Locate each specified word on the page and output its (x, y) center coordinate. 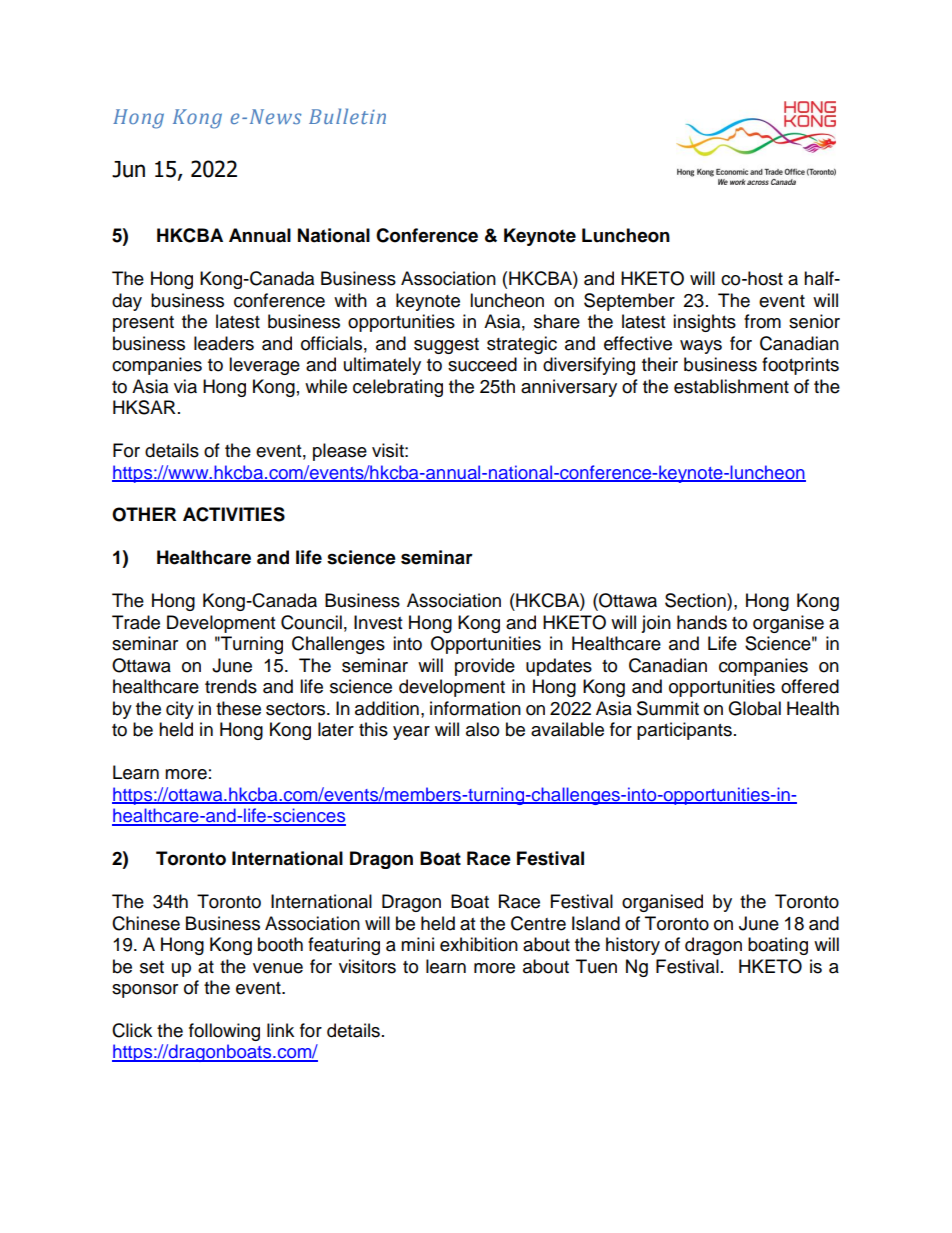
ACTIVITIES (234, 514)
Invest (378, 622)
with (350, 300)
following (224, 1032)
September (629, 302)
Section (696, 600)
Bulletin (347, 116)
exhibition (479, 944)
